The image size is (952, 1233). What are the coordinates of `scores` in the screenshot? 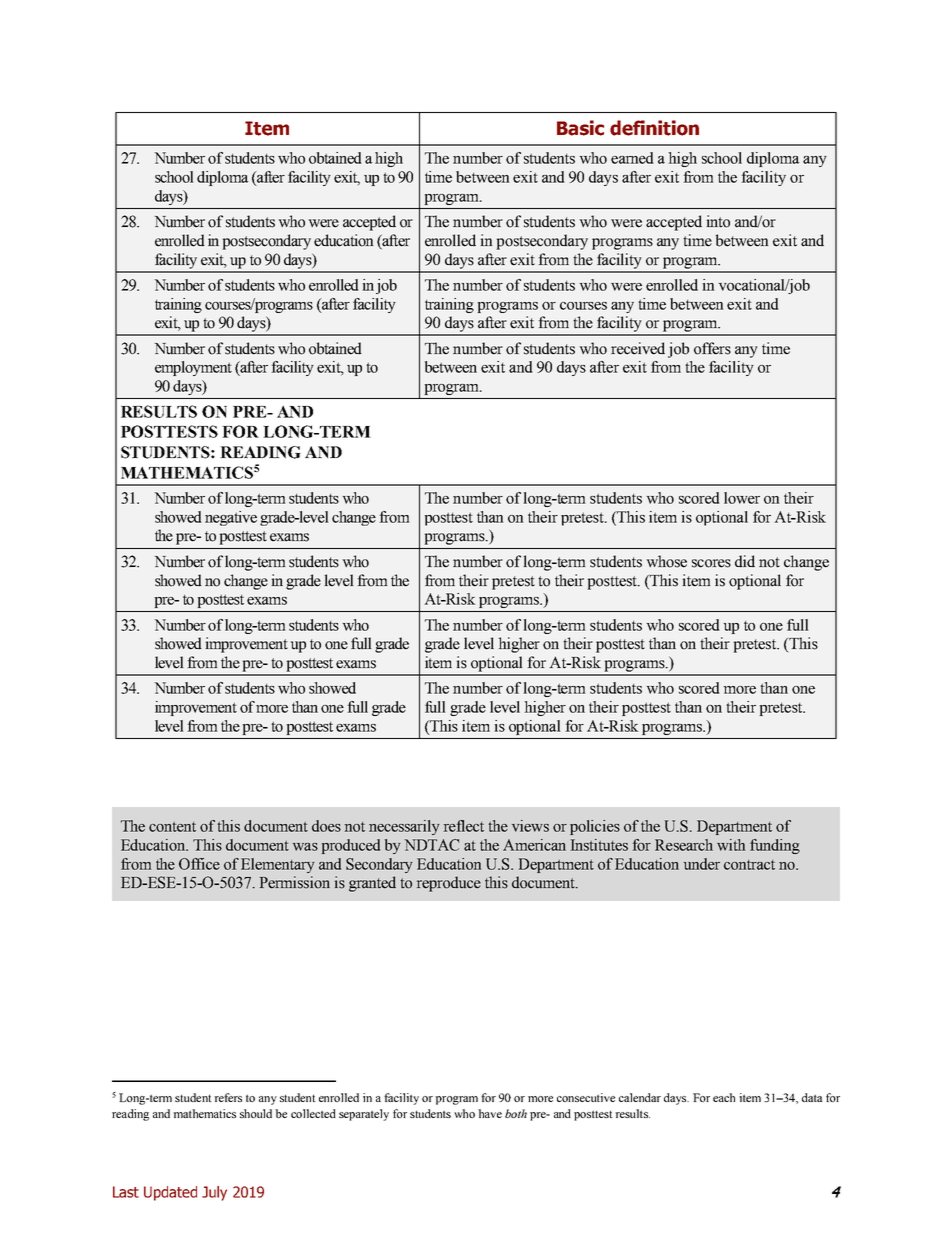 It's located at (711, 563).
